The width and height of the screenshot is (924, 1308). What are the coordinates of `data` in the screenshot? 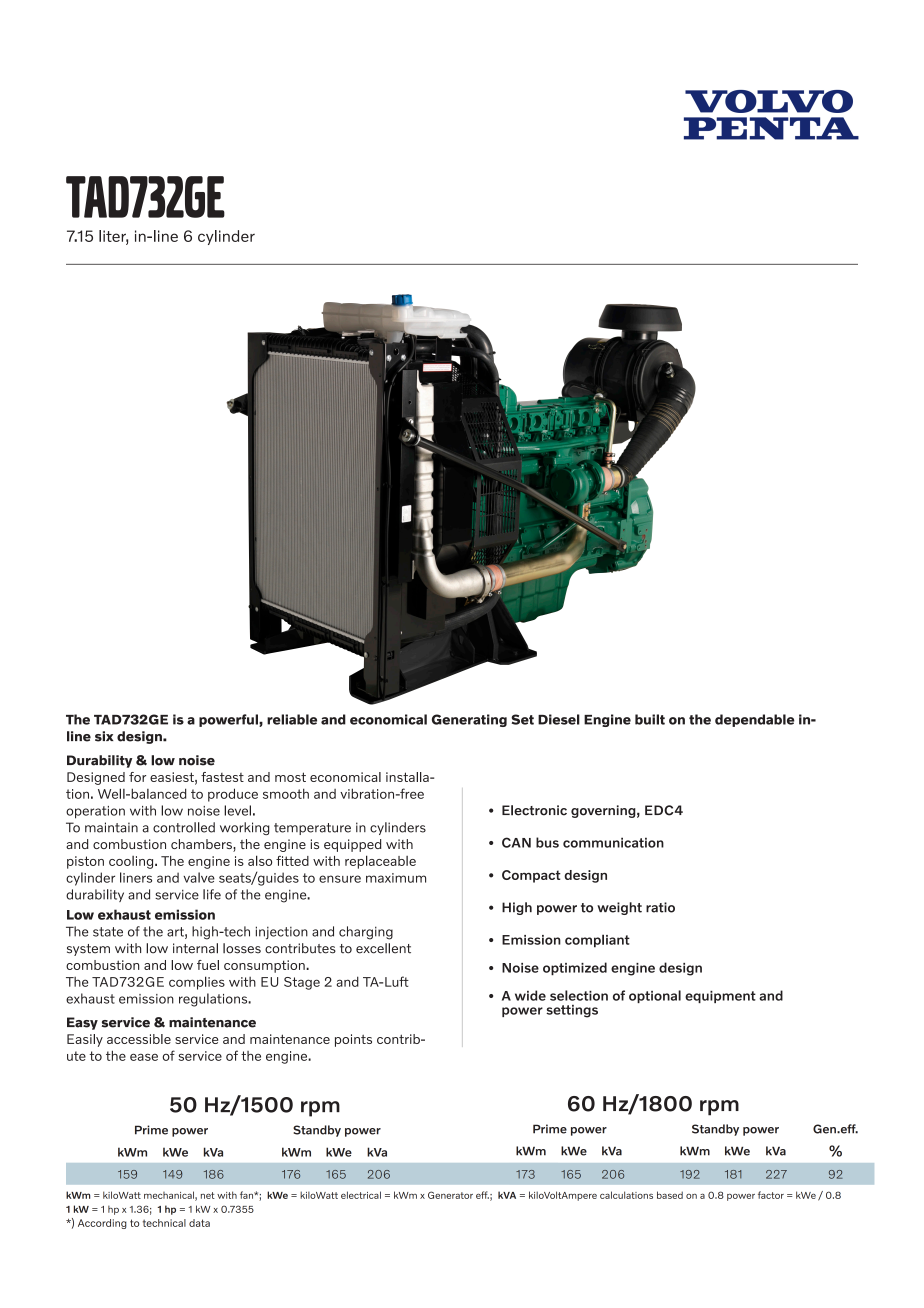 It's located at (199, 1223).
